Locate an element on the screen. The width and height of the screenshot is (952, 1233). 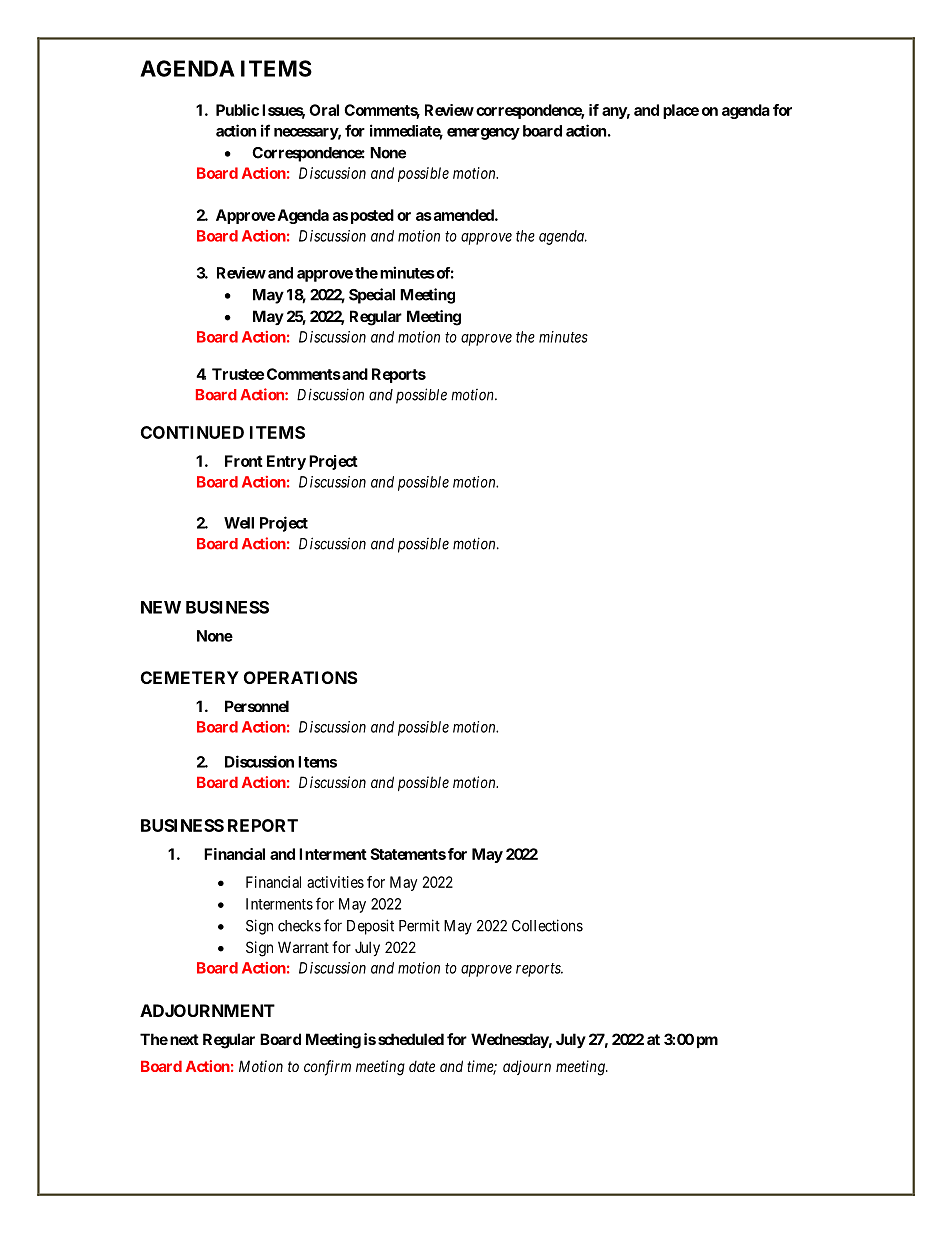
confirm is located at coordinates (327, 1068).
